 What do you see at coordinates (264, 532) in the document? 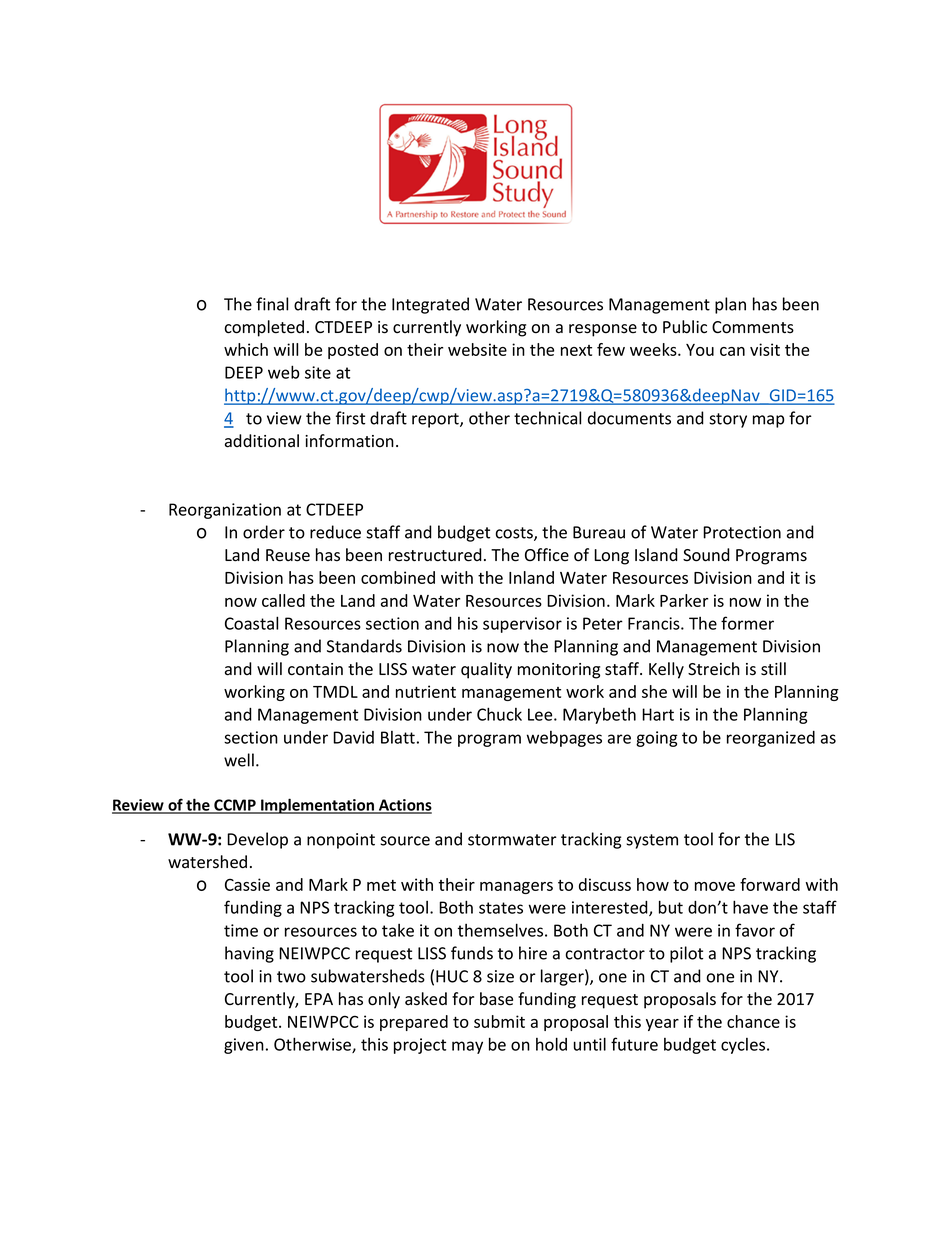
I see `order` at bounding box center [264, 532].
